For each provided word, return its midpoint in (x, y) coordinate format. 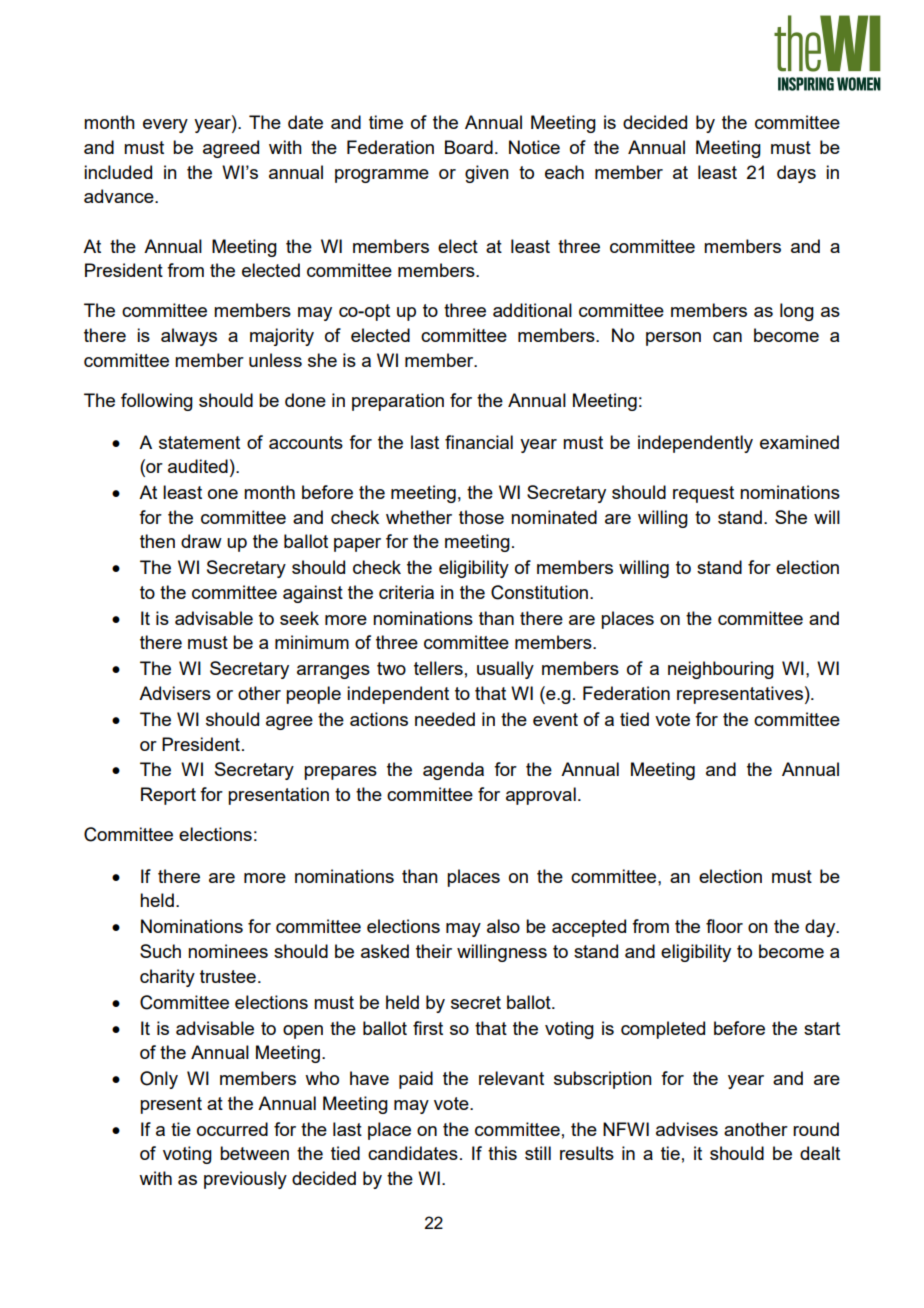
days (796, 174)
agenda (453, 771)
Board (469, 147)
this (502, 1153)
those (481, 517)
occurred (232, 1129)
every (165, 126)
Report (168, 796)
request (703, 494)
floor (724, 926)
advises (687, 1129)
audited (198, 466)
